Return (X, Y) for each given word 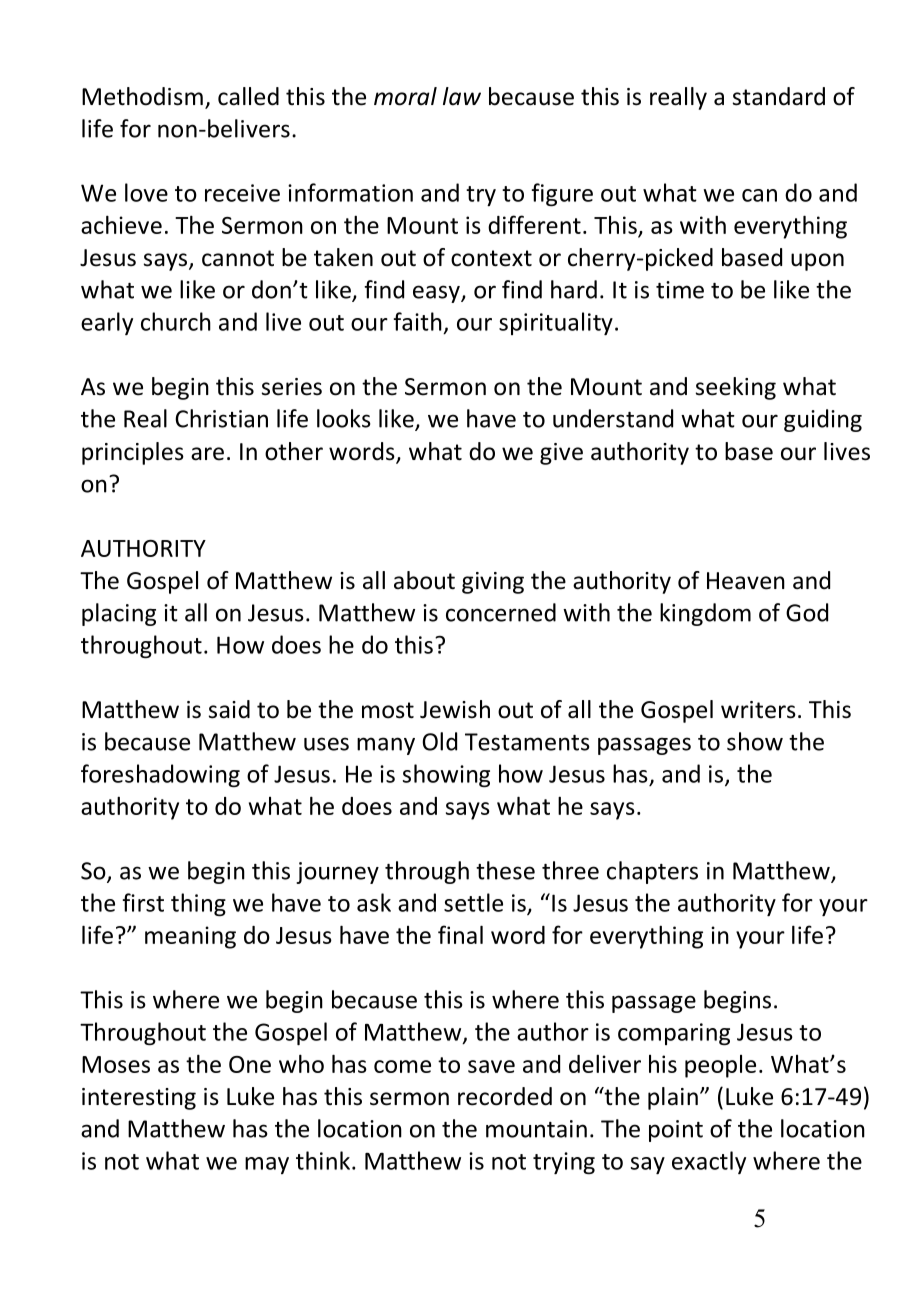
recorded (505, 1096)
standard (779, 96)
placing (119, 614)
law (462, 96)
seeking (736, 388)
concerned (501, 612)
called (248, 96)
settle (473, 902)
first (143, 902)
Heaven (746, 581)
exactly (709, 1162)
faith (418, 321)
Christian (221, 418)
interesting (139, 1099)
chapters (652, 872)
